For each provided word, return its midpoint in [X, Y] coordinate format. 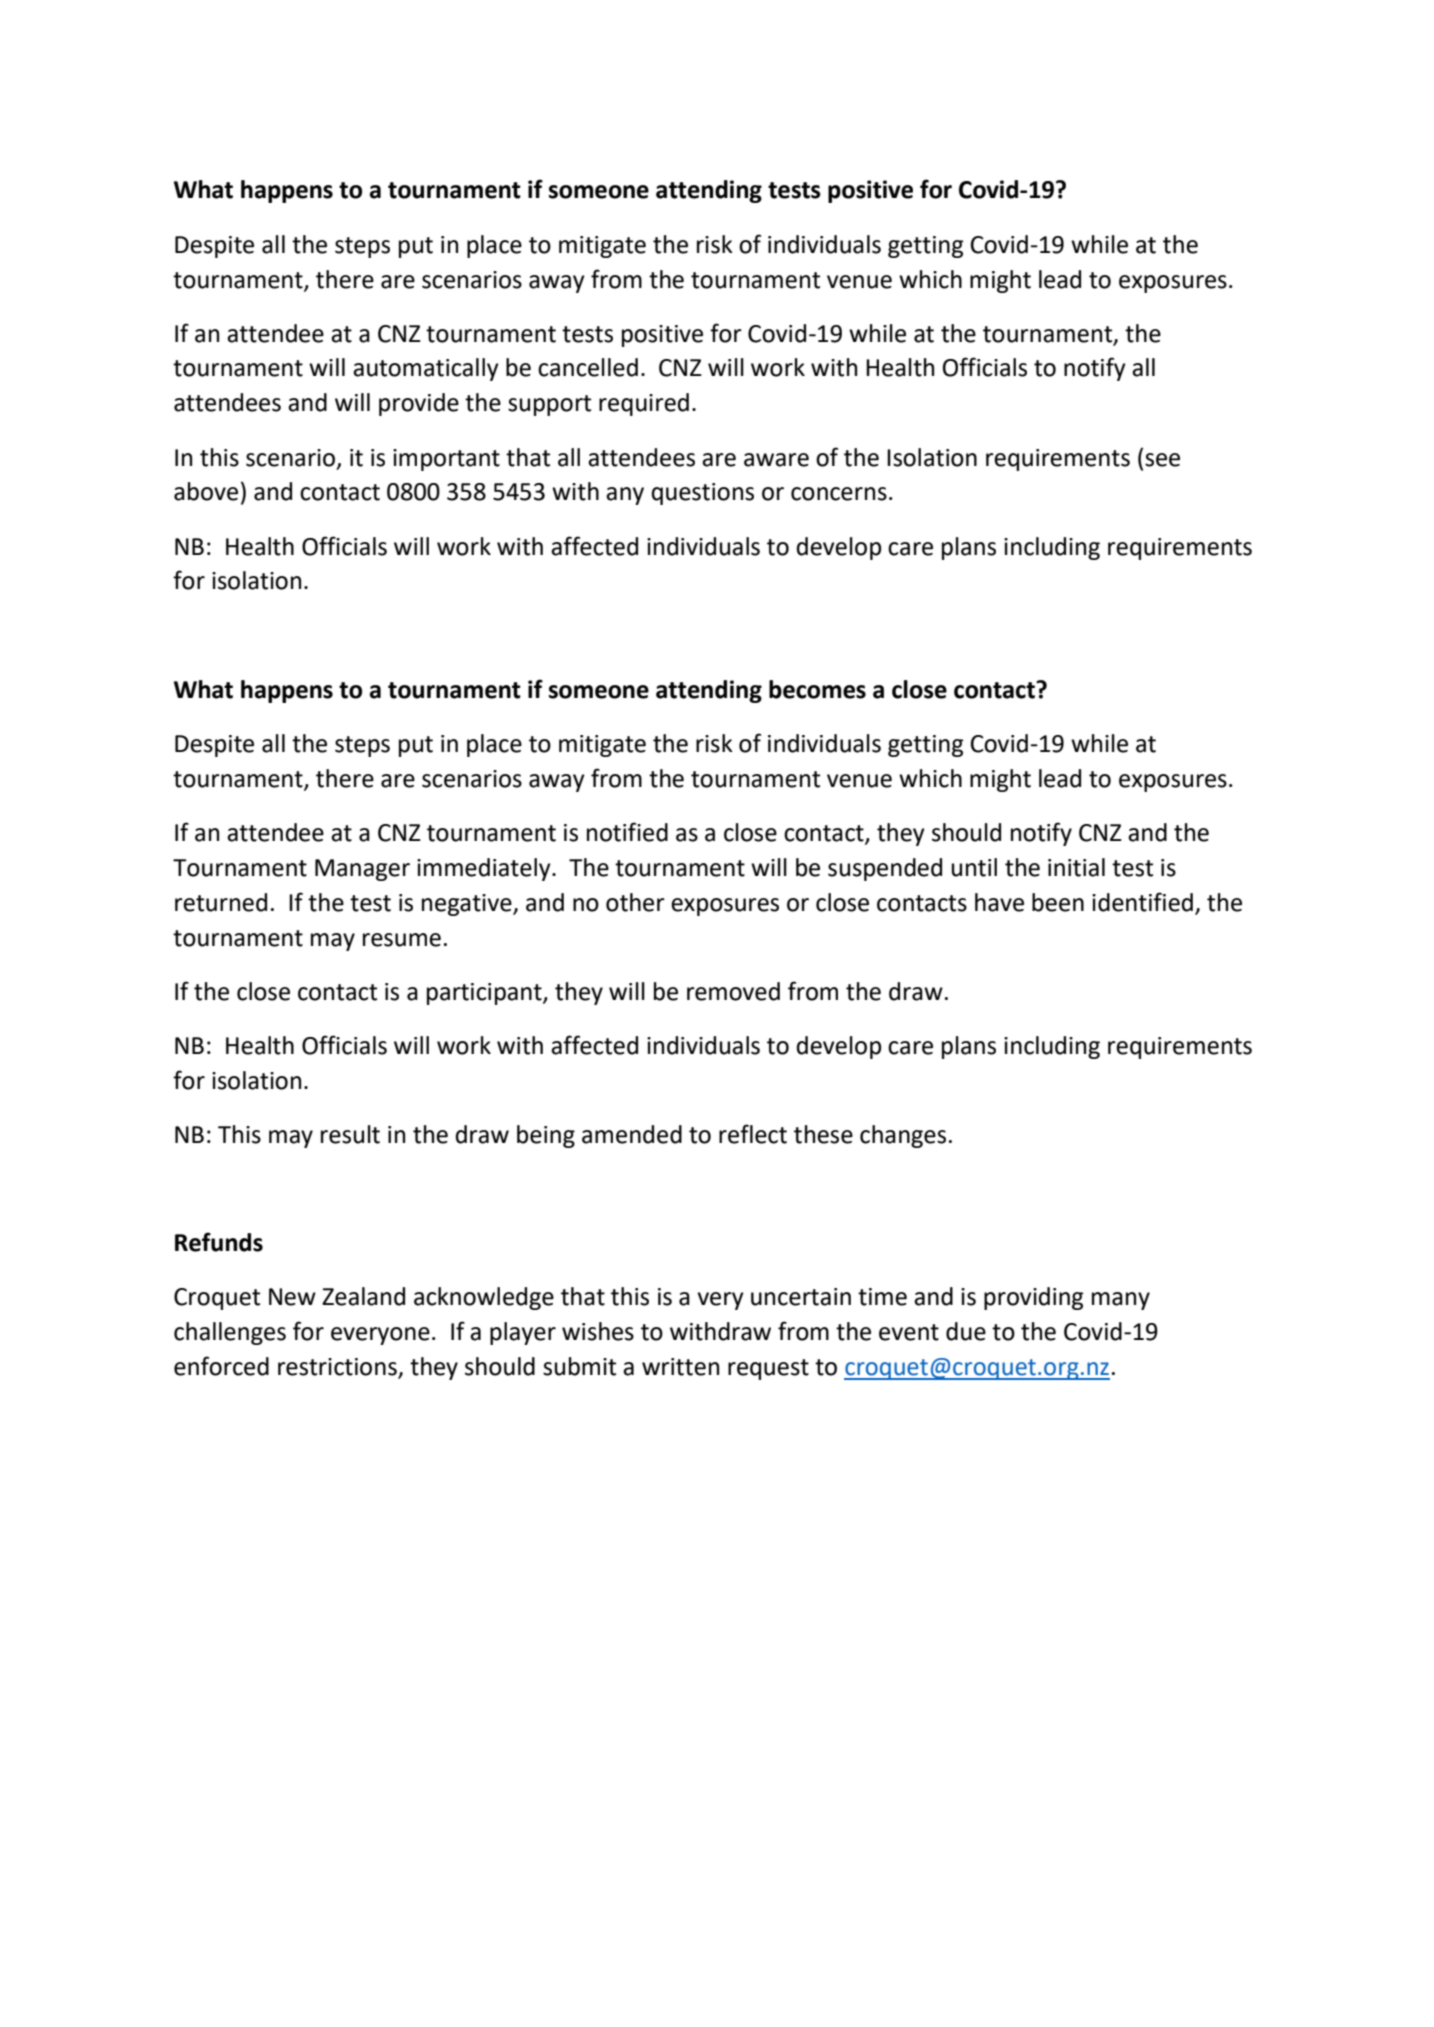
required [644, 404]
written [680, 1367]
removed [733, 991]
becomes [817, 689]
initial [1076, 867]
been [1058, 902]
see [1162, 460]
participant [485, 994]
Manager [362, 870]
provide [419, 404]
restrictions [338, 1368]
